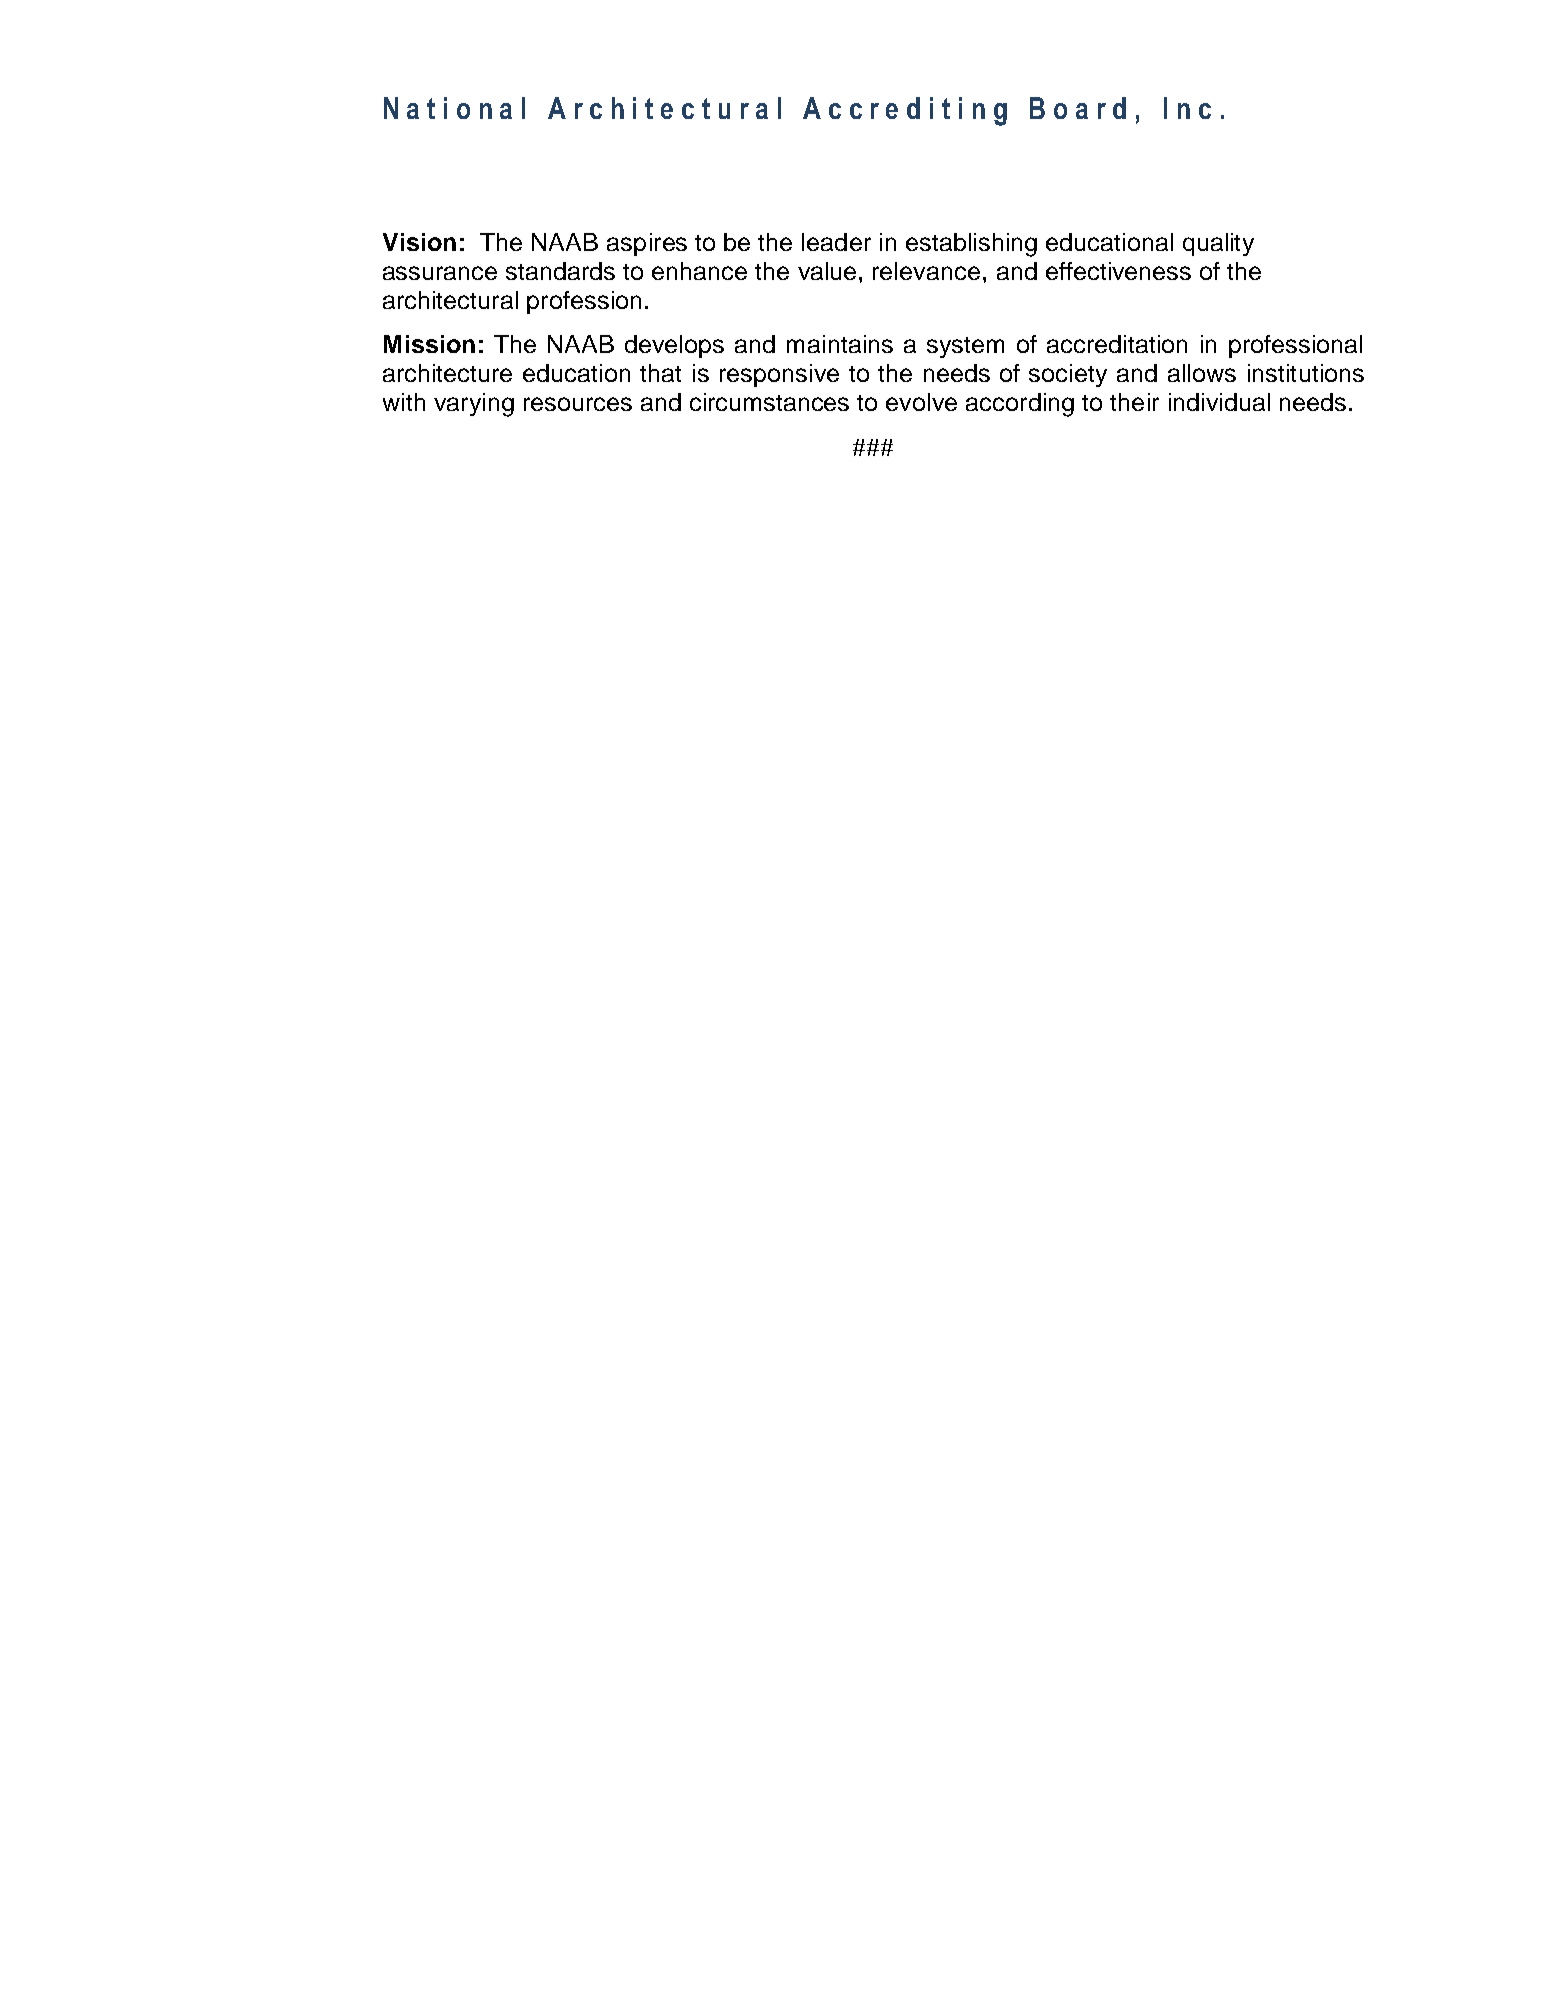 Image resolution: width=1547 pixels, height=2002 pixels. I want to click on maintains, so click(840, 344).
